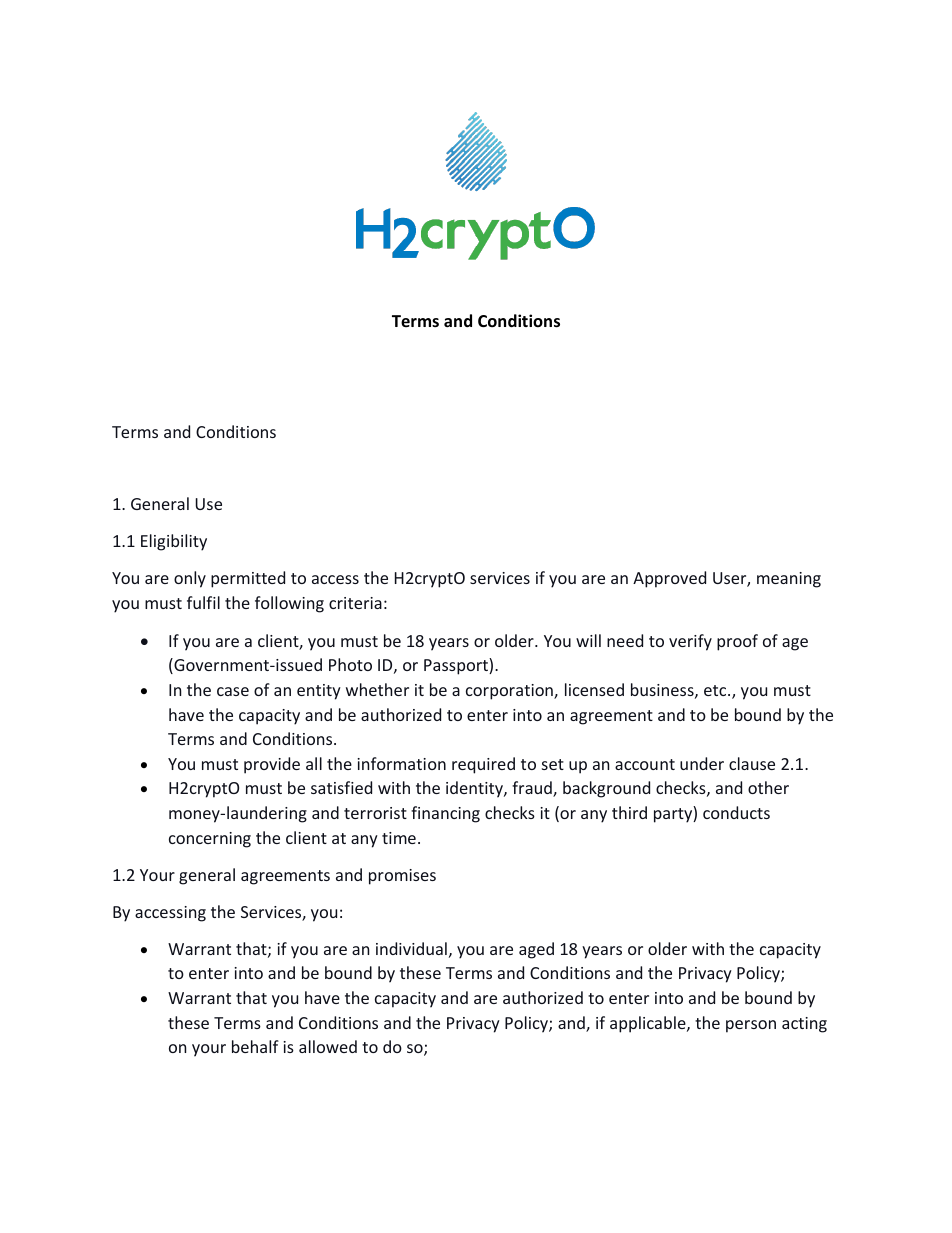 The height and width of the screenshot is (1233, 952). Describe the element at coordinates (272, 765) in the screenshot. I see `provide` at that location.
